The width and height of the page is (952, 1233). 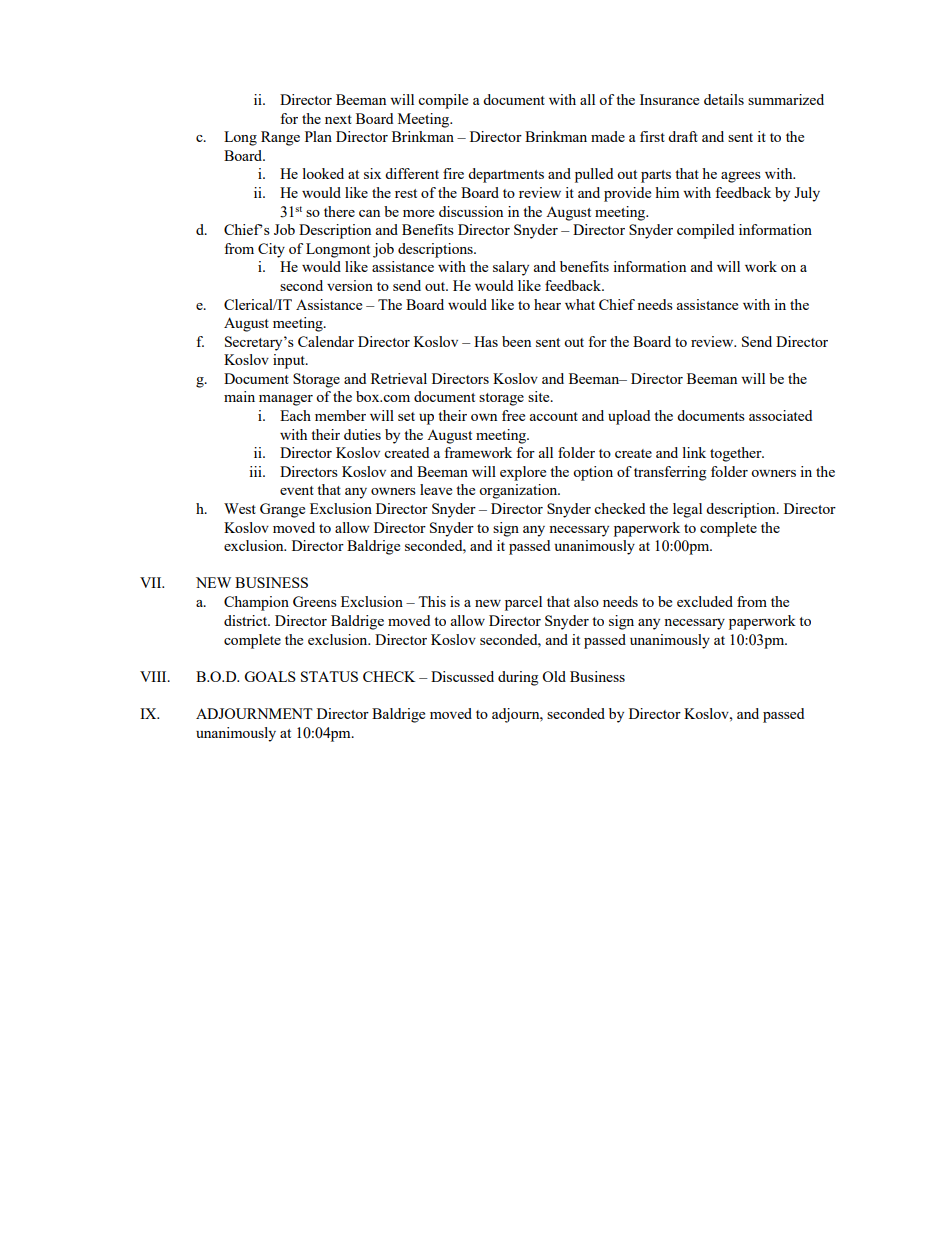 What do you see at coordinates (318, 136) in the page?
I see `Plan` at bounding box center [318, 136].
